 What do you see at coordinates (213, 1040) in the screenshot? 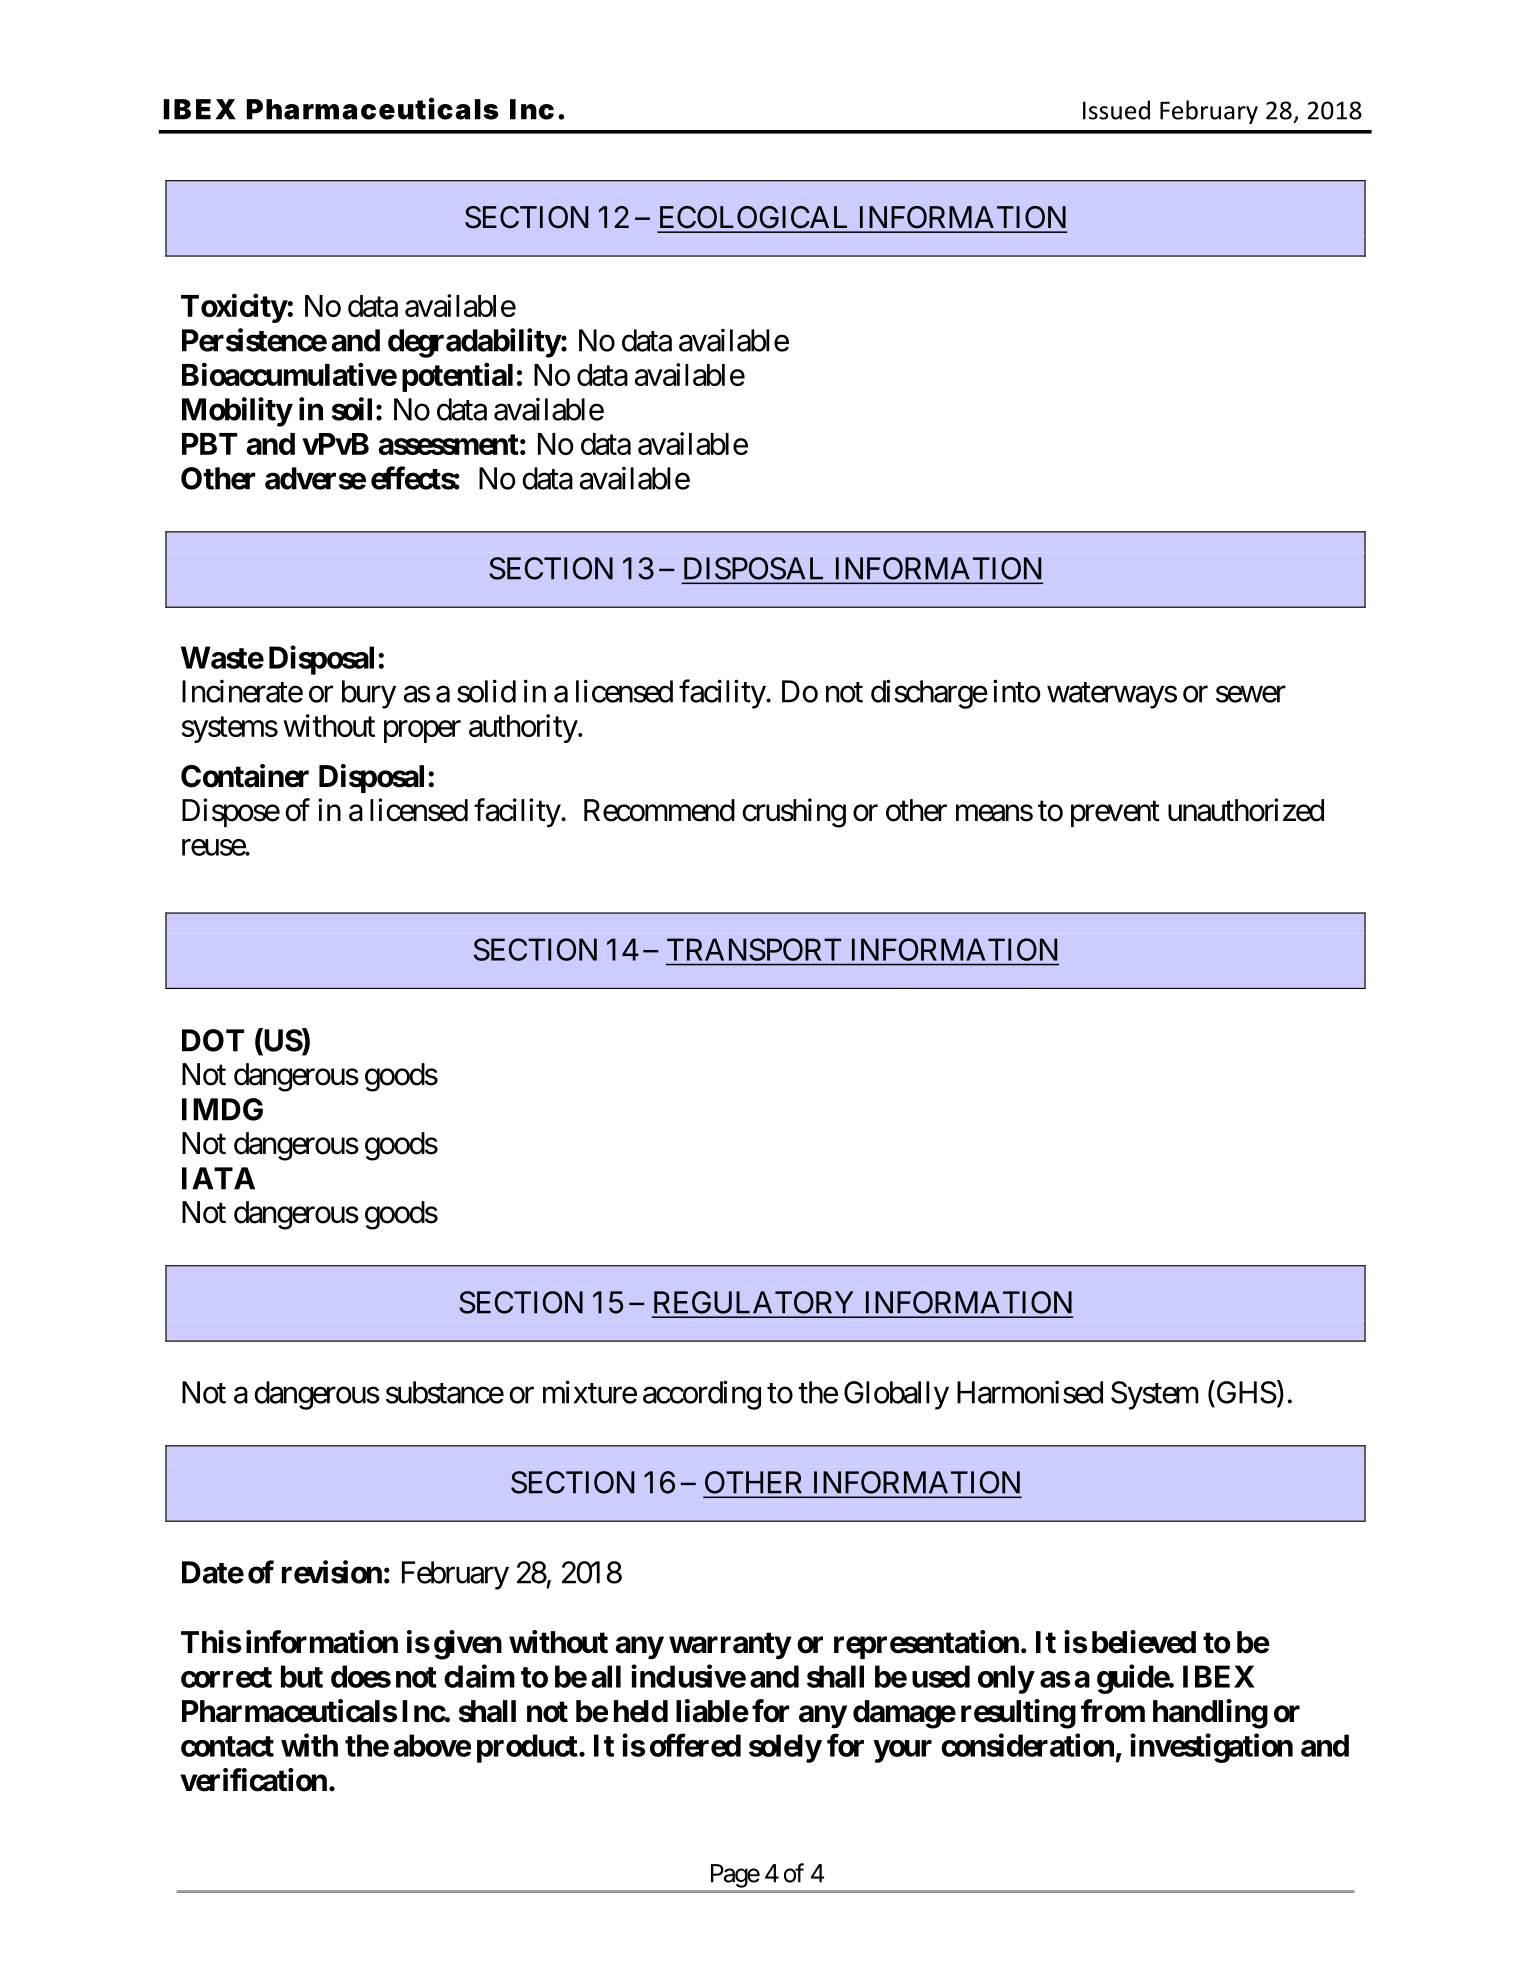
I see `DOT` at bounding box center [213, 1040].
